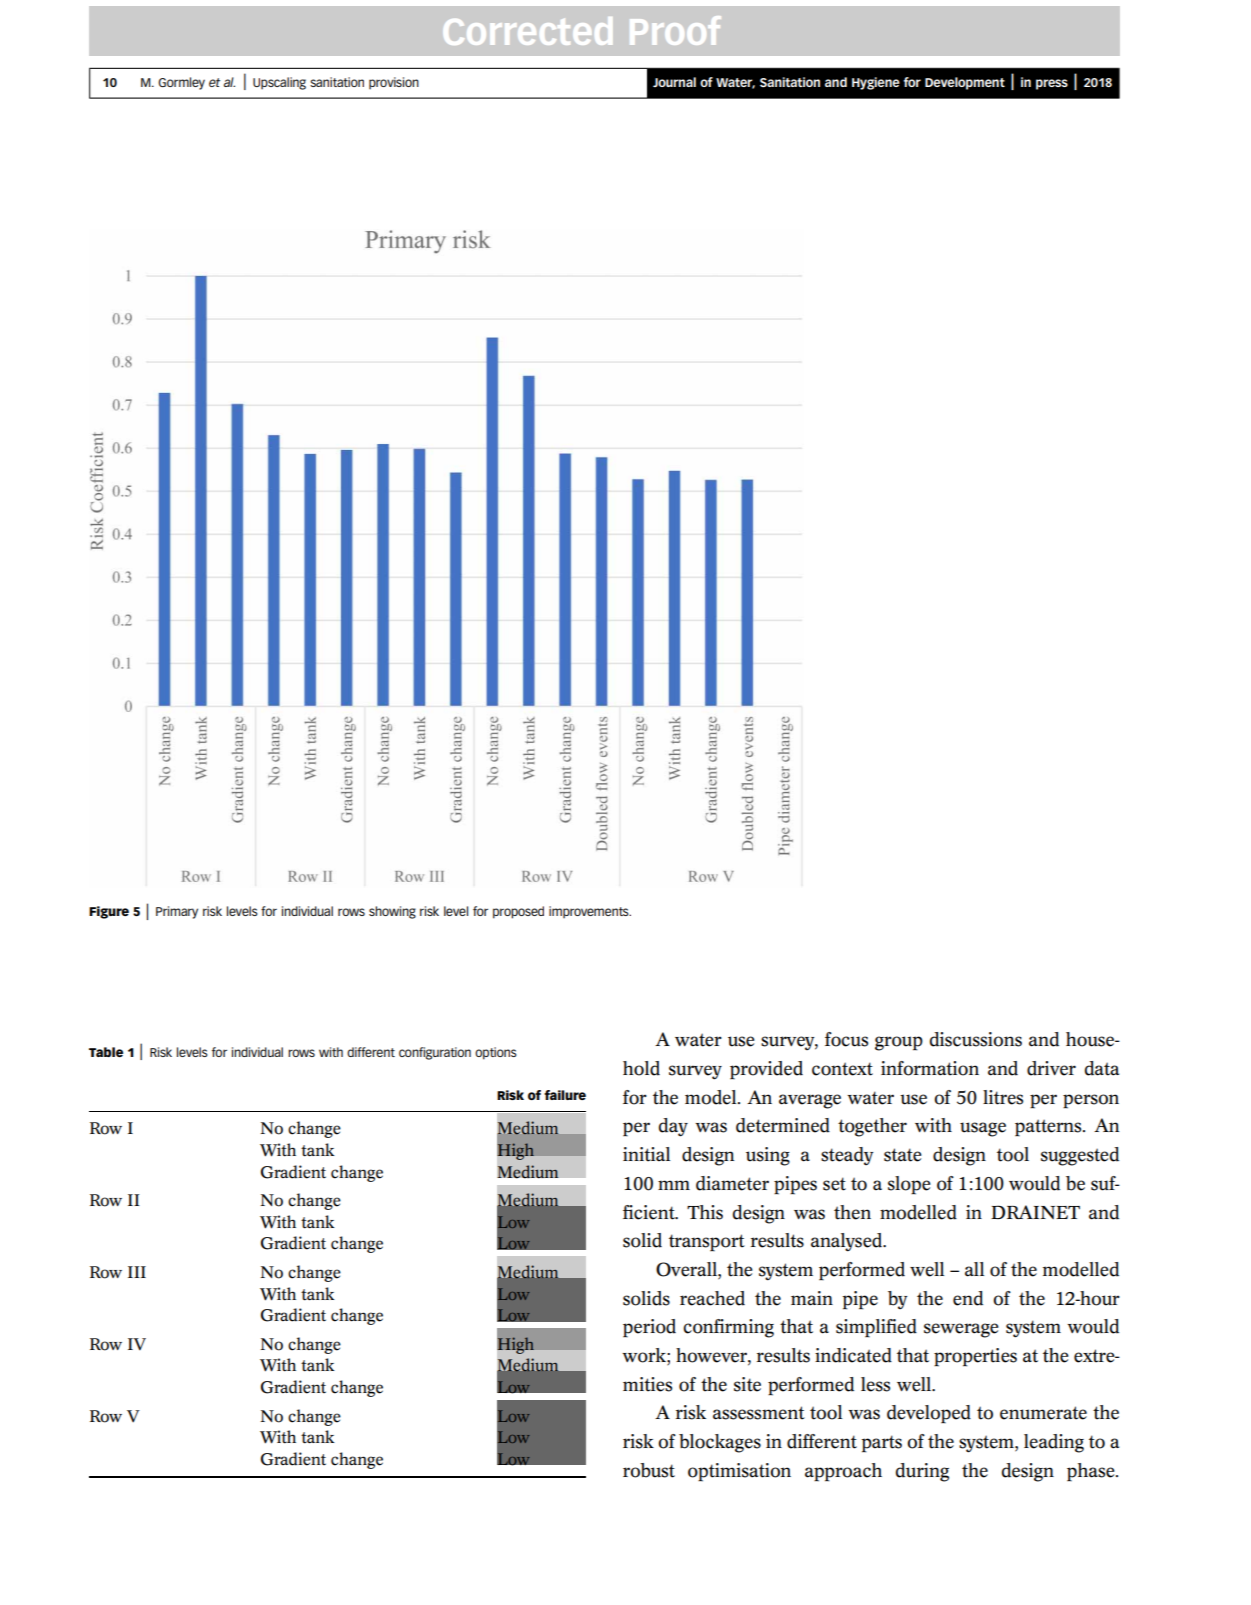 The width and height of the image is (1251, 1605). I want to click on improvements, so click(590, 912).
